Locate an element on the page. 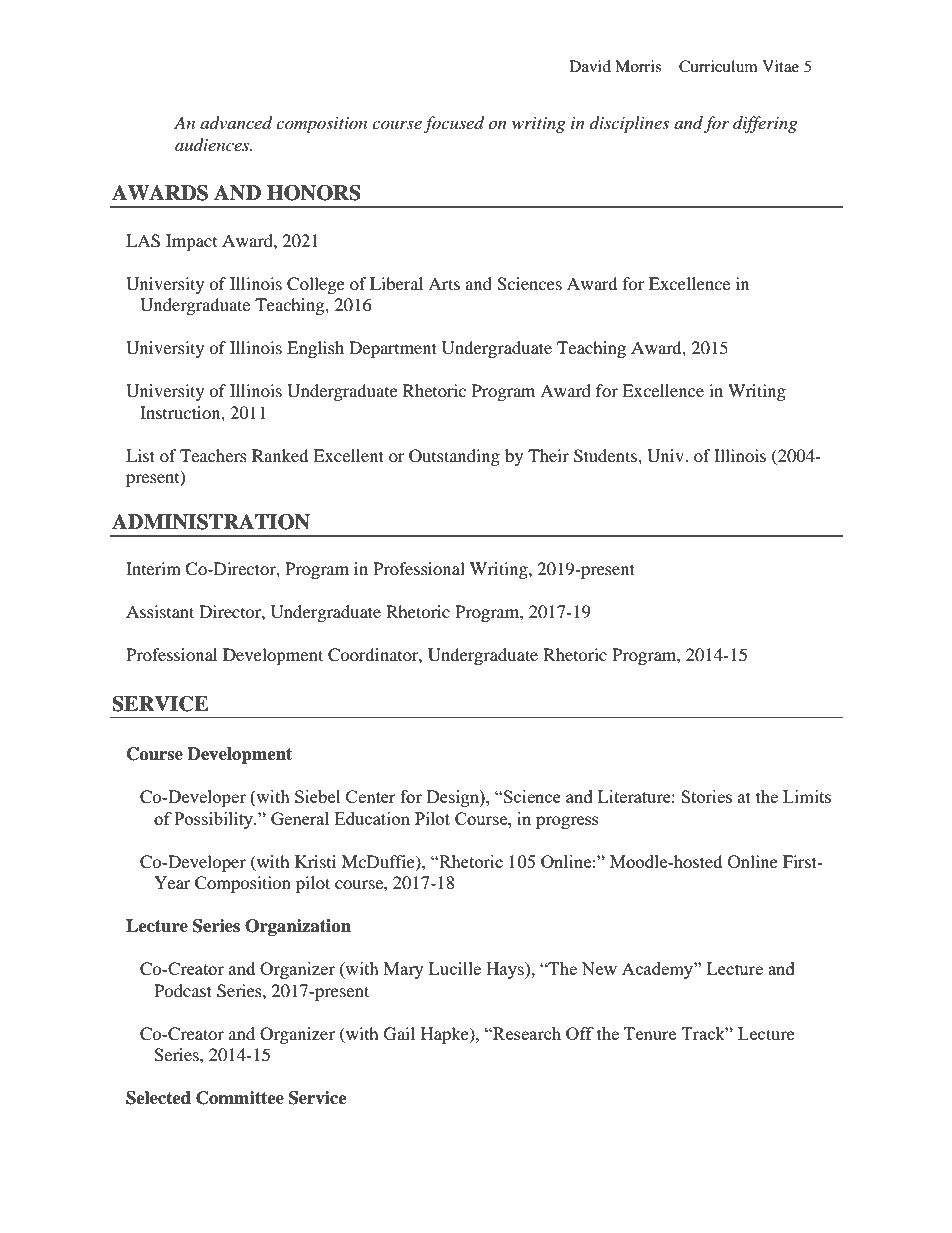 This image has width=952, height=1233. advanced is located at coordinates (236, 123).
